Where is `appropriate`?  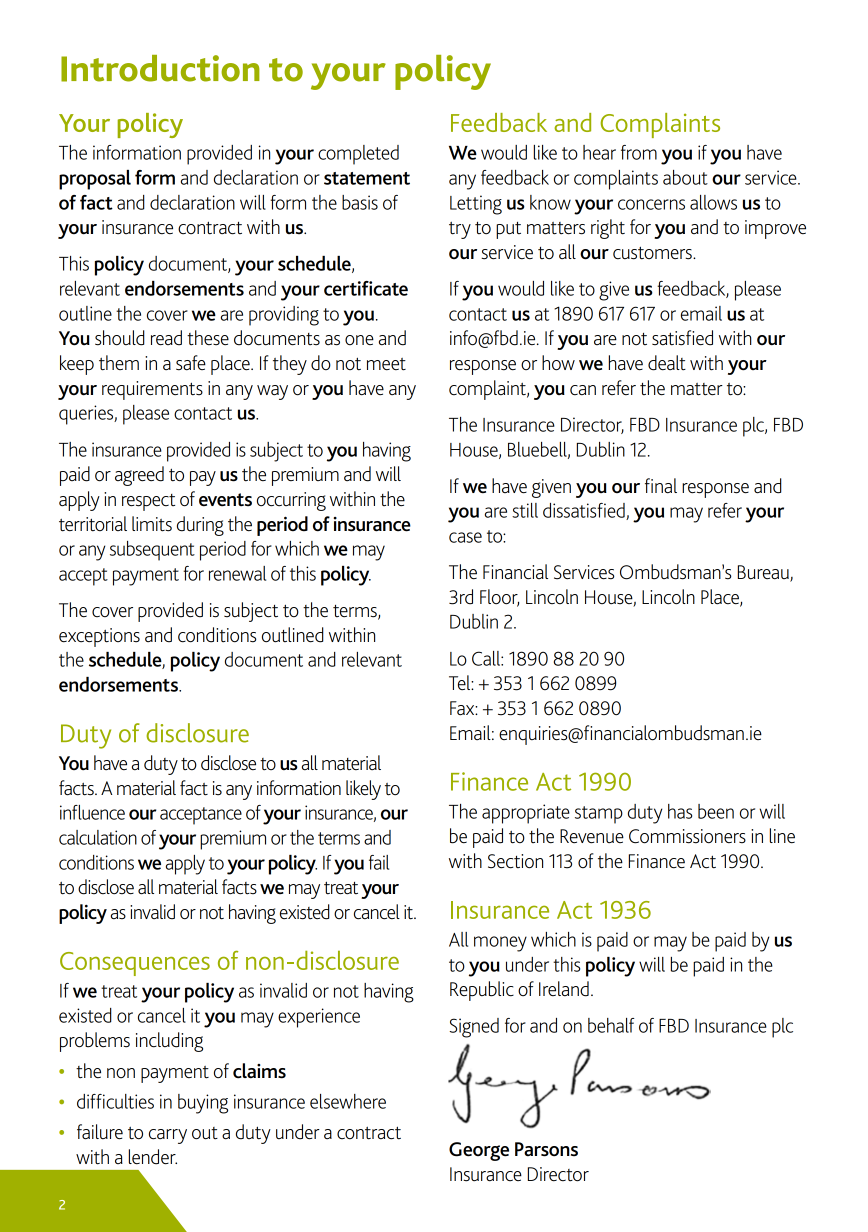 appropriate is located at coordinates (526, 814).
